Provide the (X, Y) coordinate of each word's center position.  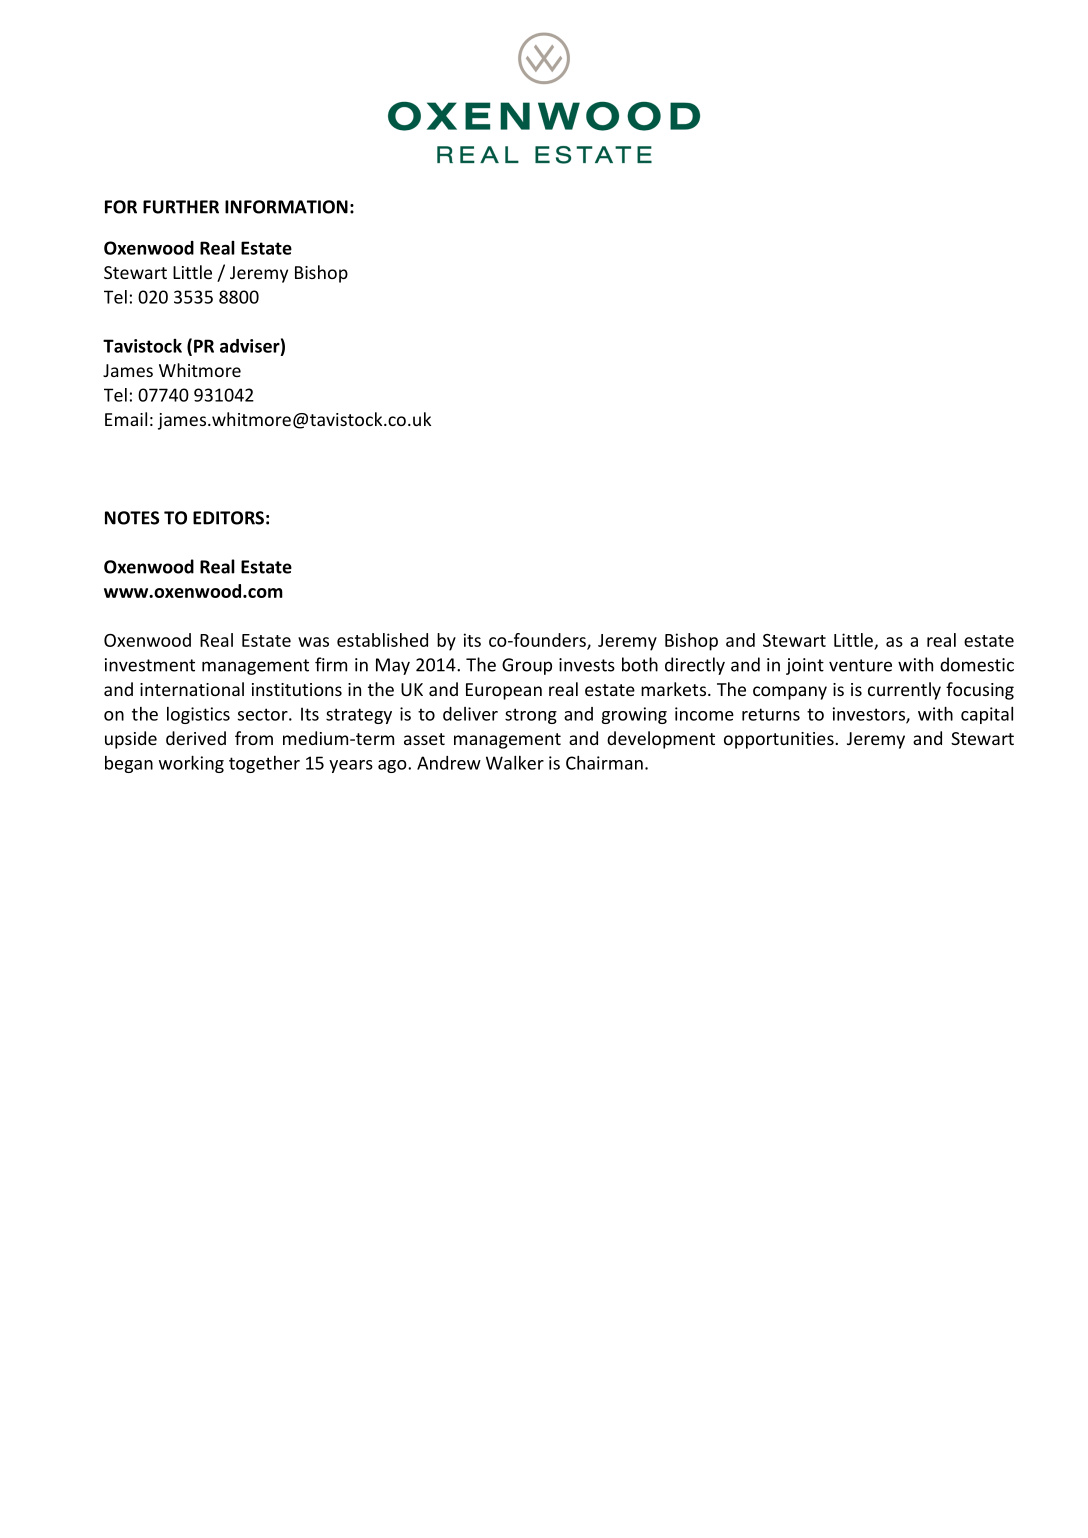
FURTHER (181, 207)
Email (126, 419)
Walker (515, 762)
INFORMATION (286, 207)
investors (870, 715)
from (254, 738)
